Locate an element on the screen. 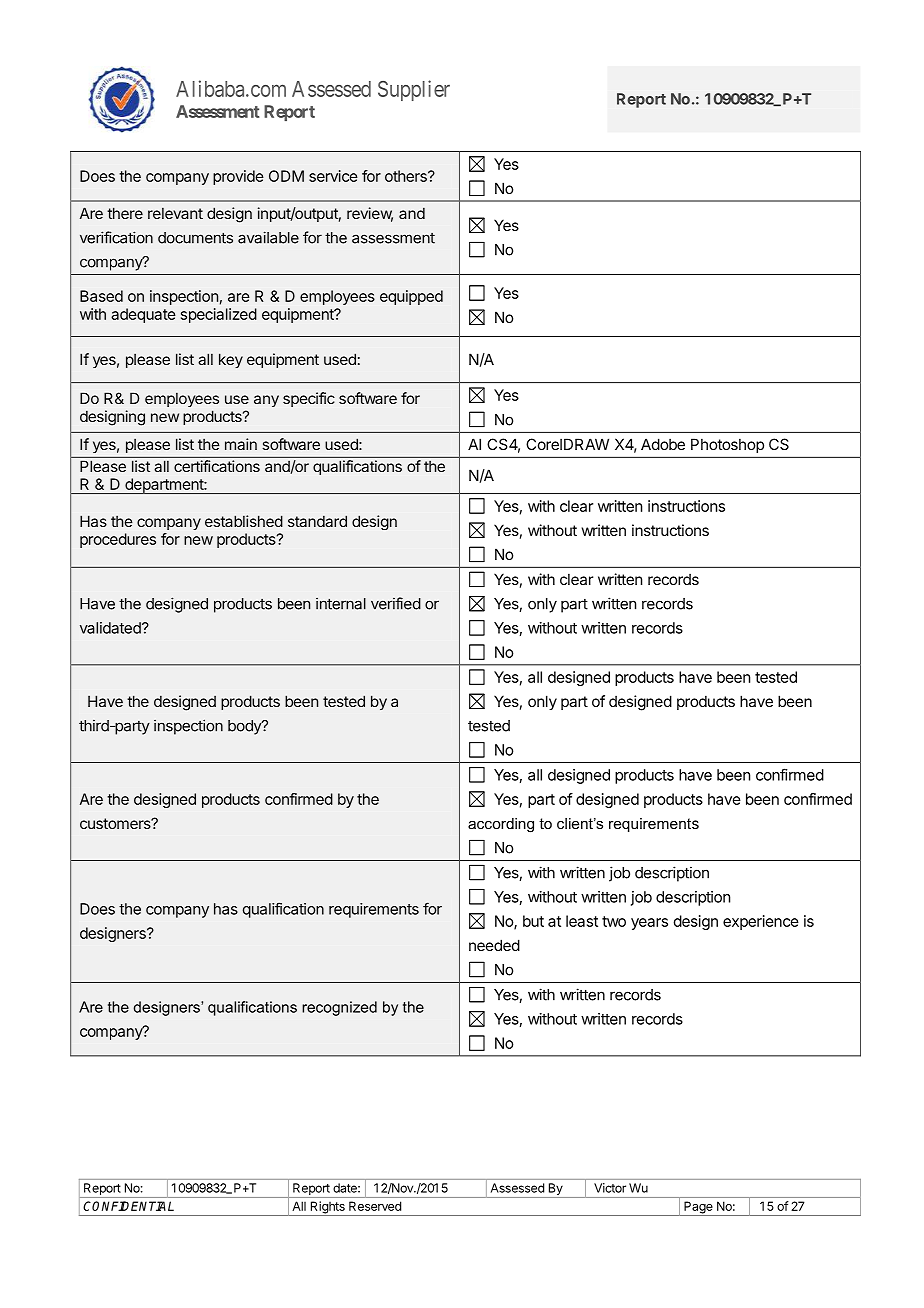  Supplier is located at coordinates (414, 90).
